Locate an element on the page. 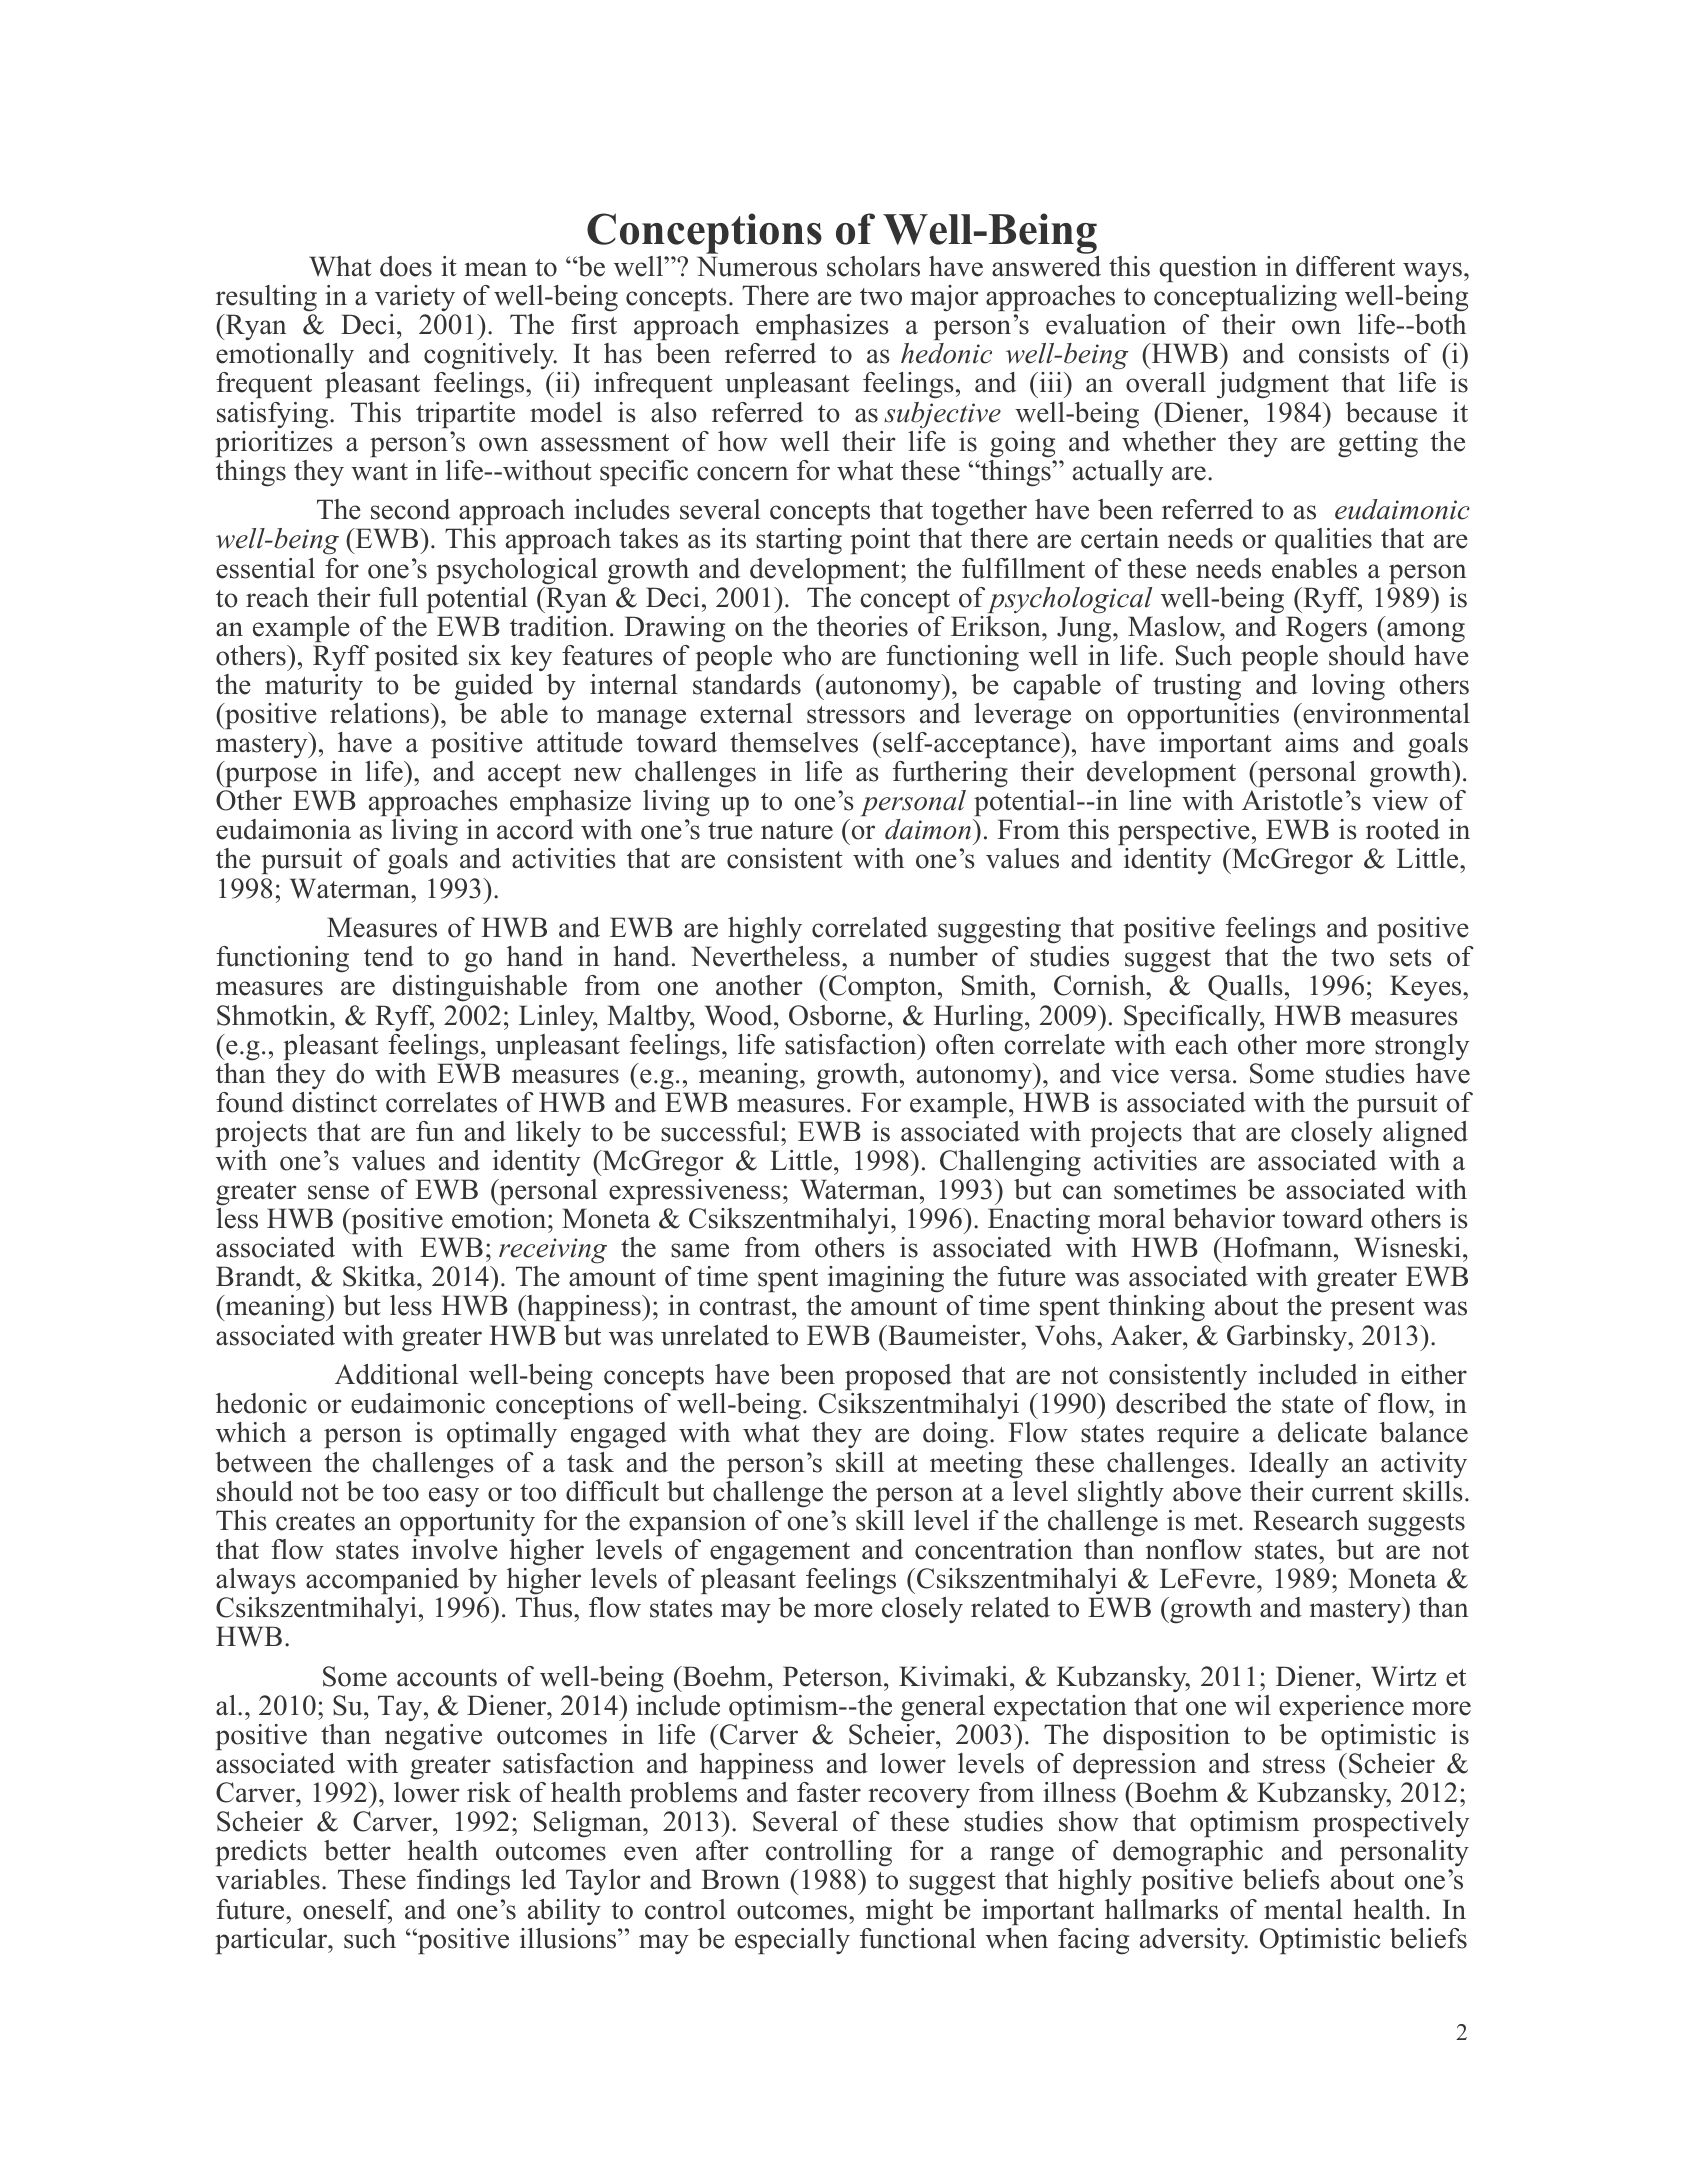 The height and width of the document is (2182, 1686). relations is located at coordinates (381, 713).
